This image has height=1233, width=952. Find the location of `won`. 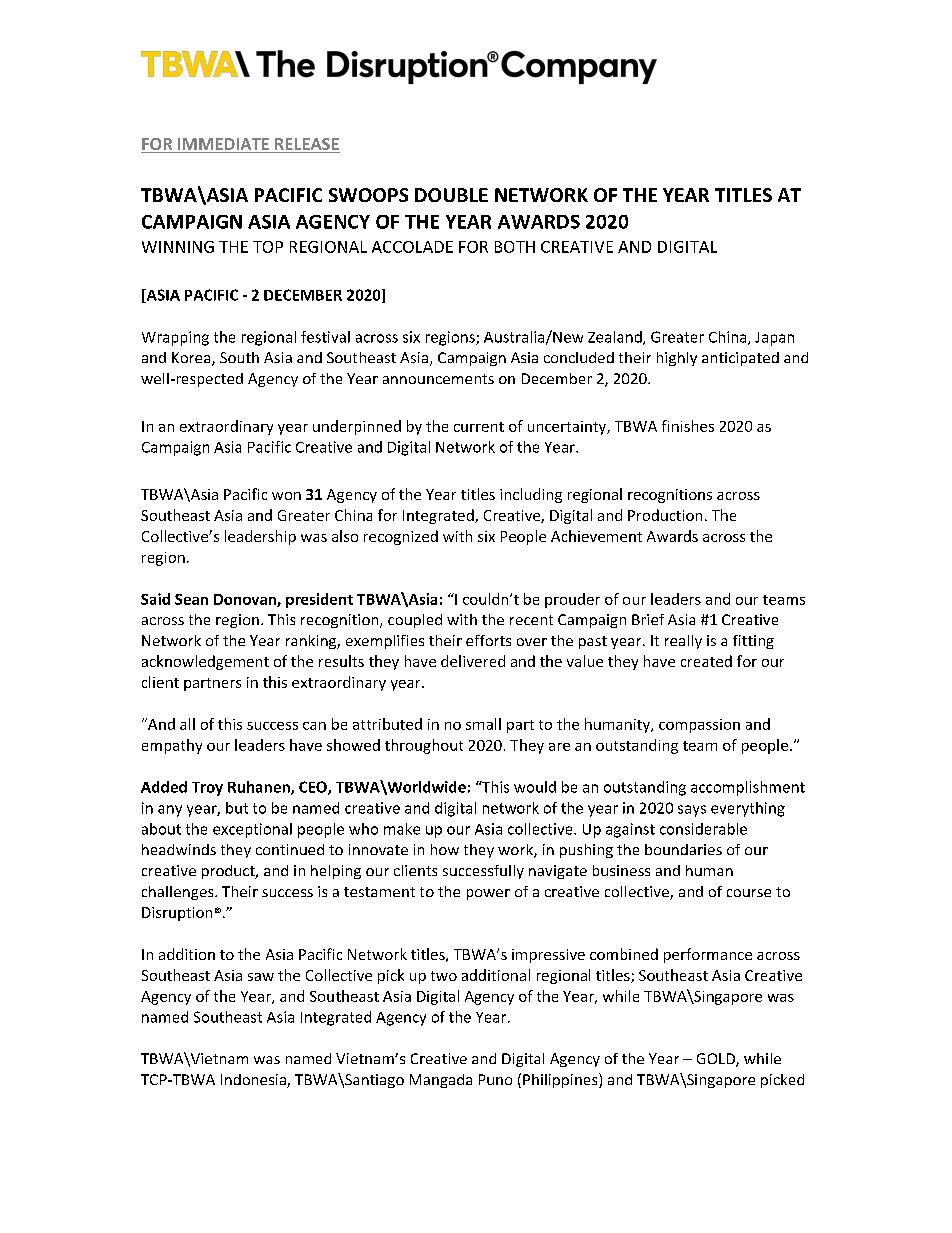

won is located at coordinates (286, 496).
